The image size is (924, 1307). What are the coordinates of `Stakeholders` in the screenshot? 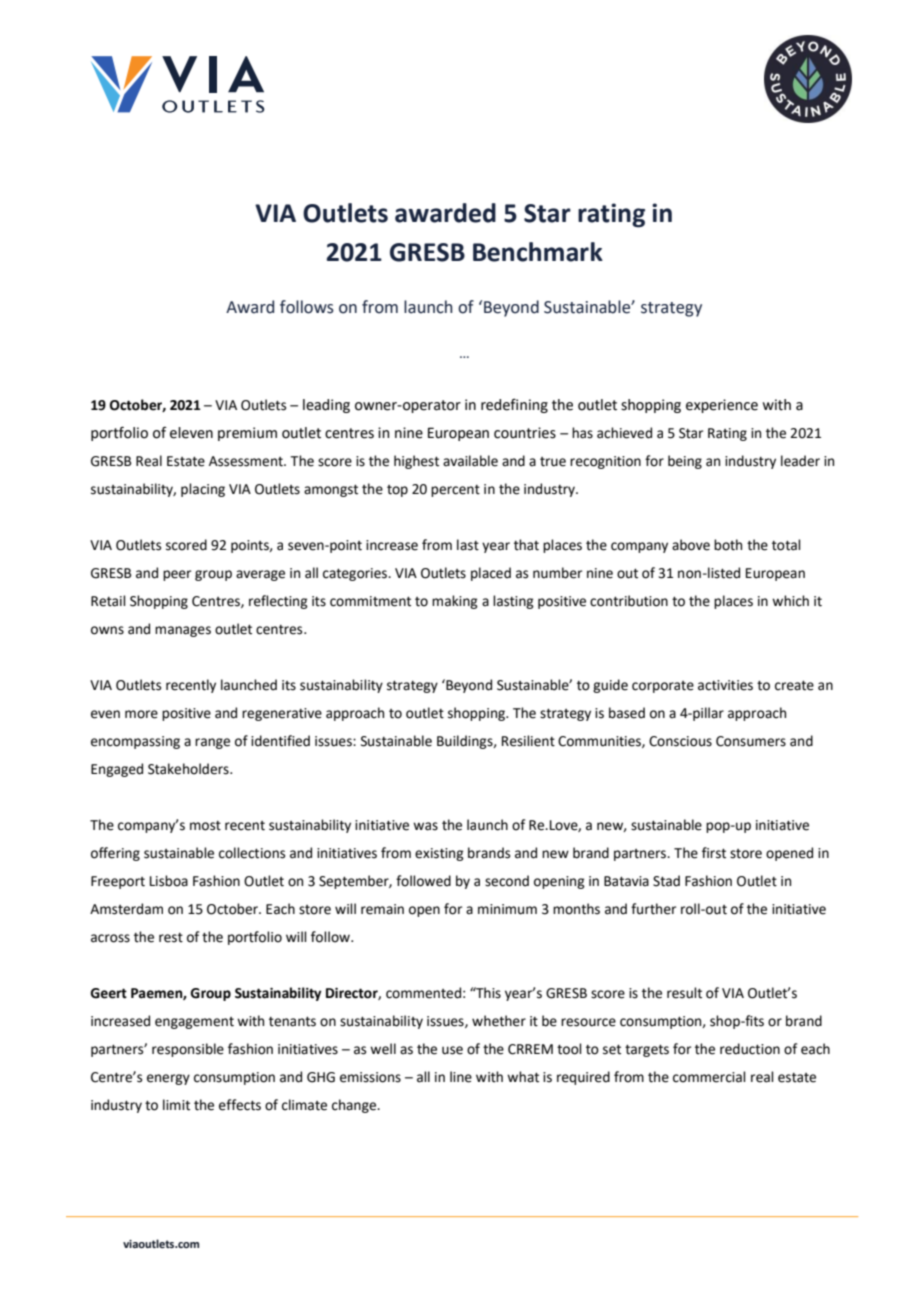 It's located at (189, 769).
